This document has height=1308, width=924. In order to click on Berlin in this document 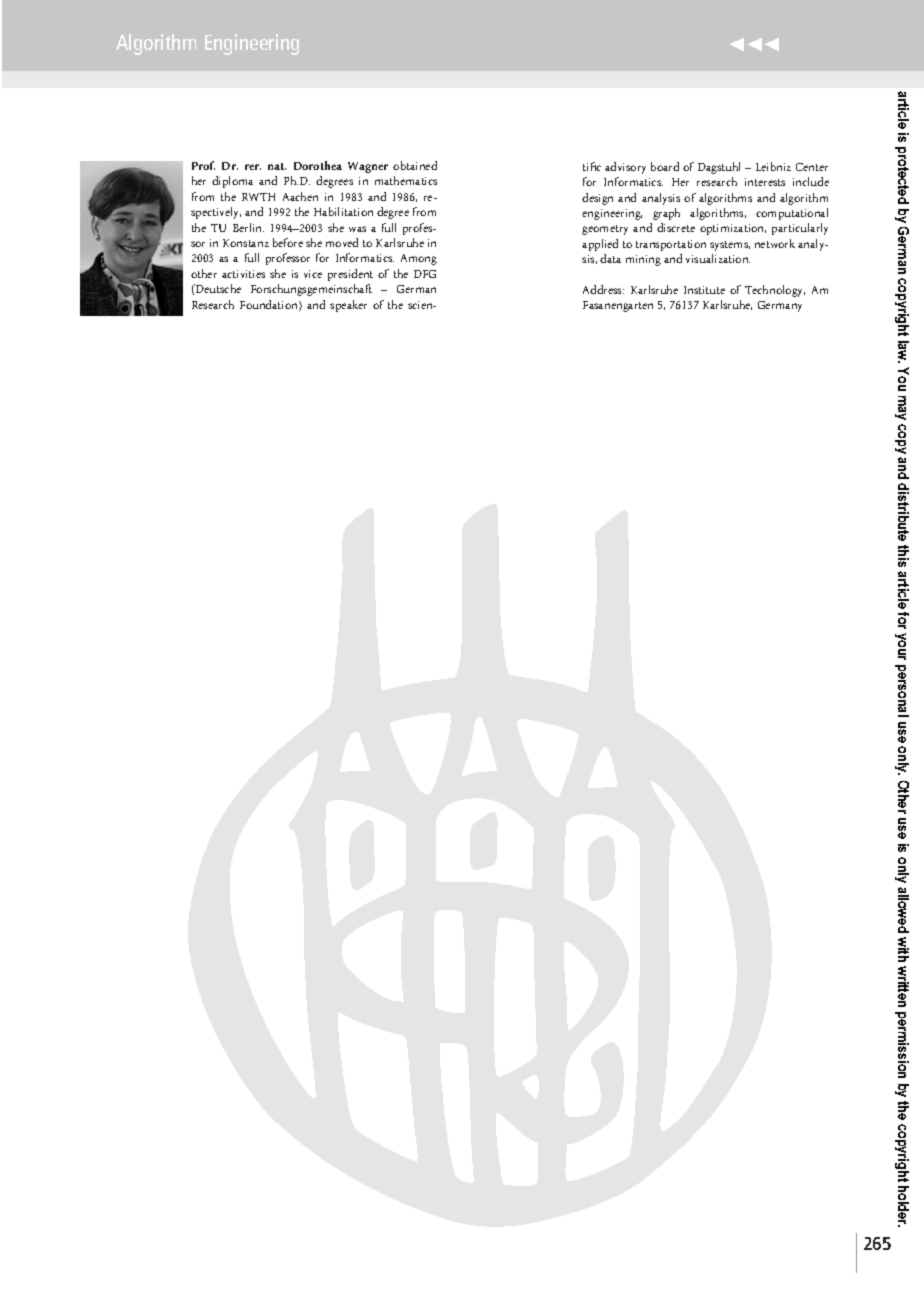, I will do `click(248, 227)`.
